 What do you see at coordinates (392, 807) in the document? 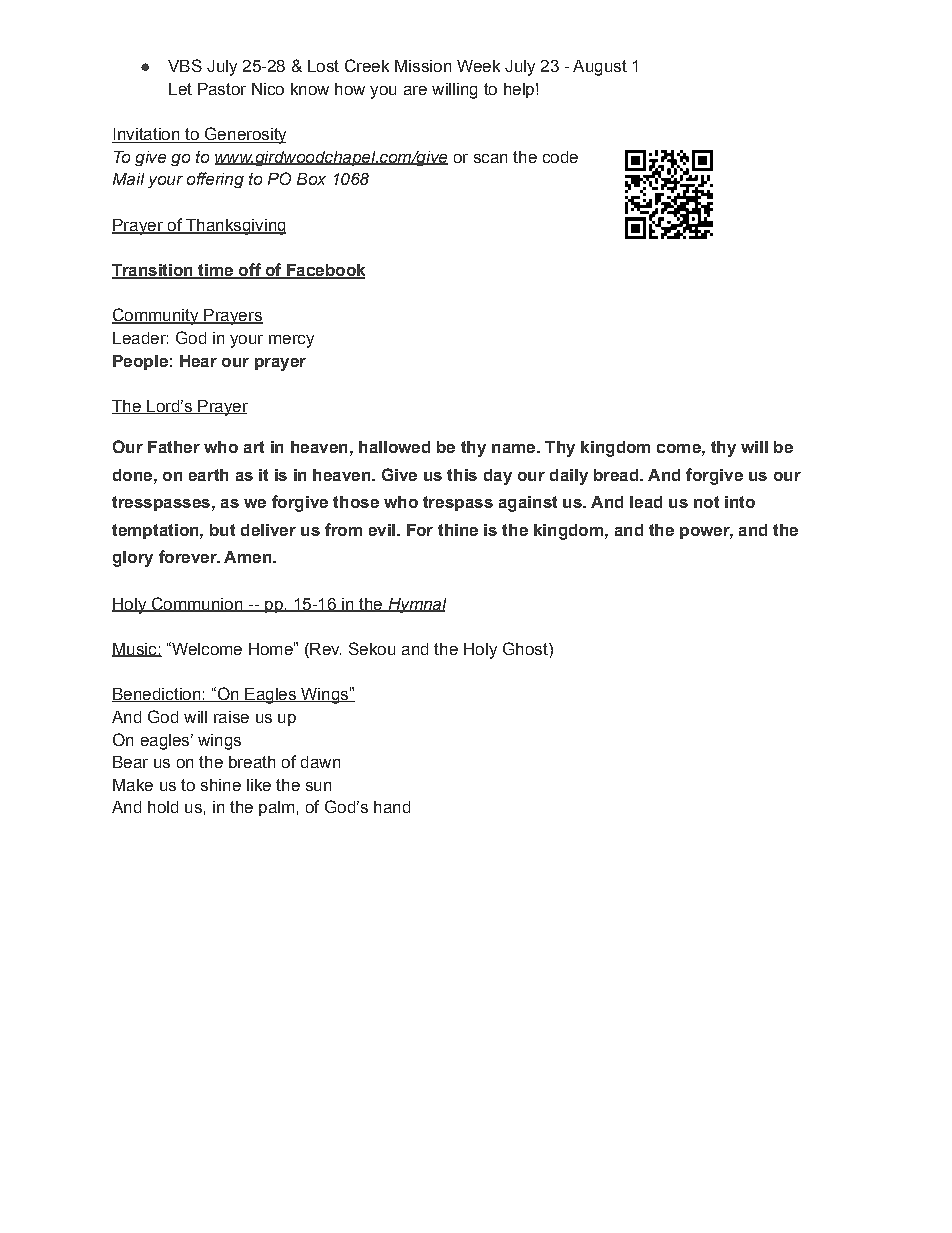
I see `hand` at bounding box center [392, 807].
